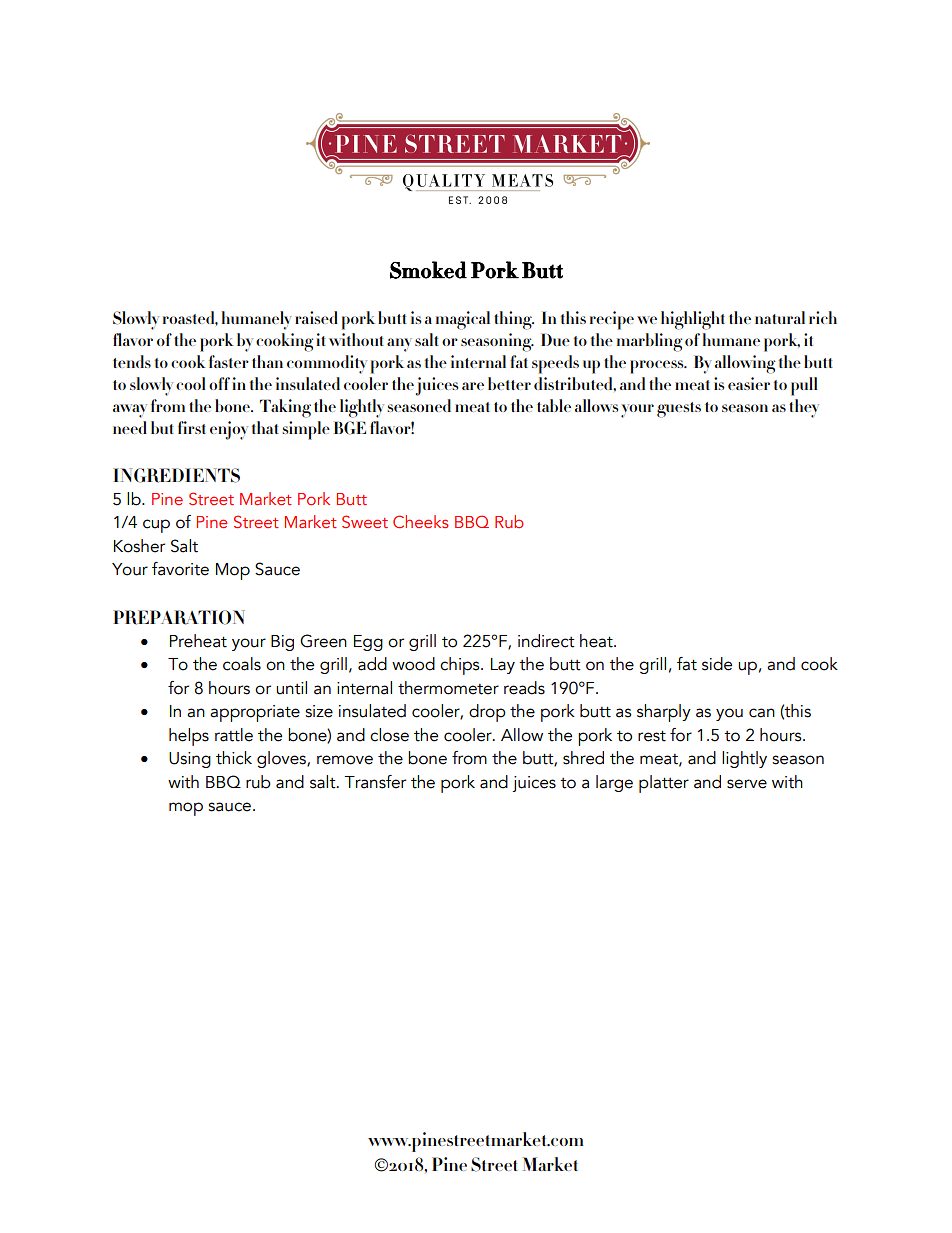 This page has width=952, height=1233. I want to click on off, so click(219, 383).
